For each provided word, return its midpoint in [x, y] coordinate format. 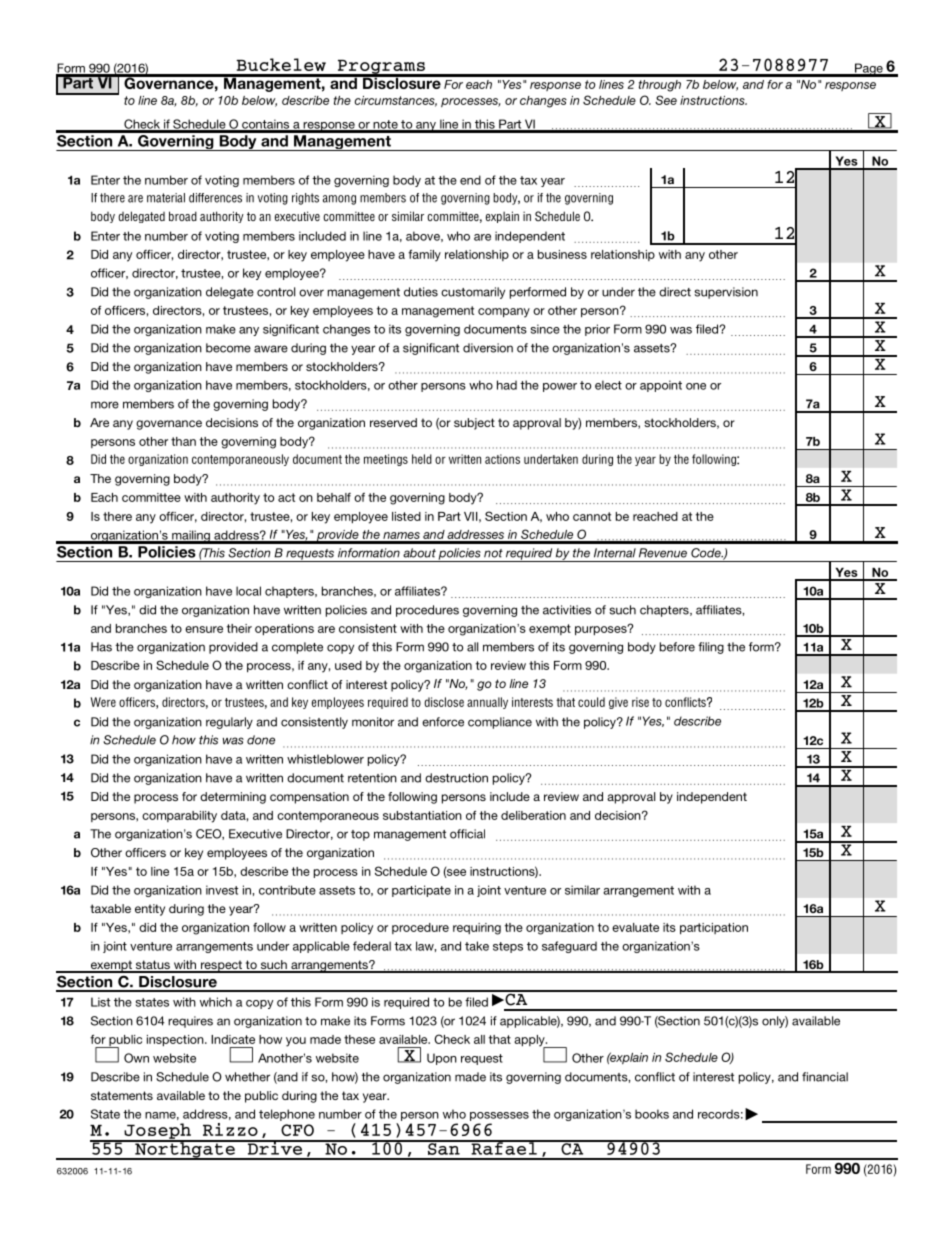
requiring [477, 929]
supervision [726, 293]
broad [183, 216]
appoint [661, 386]
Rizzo [230, 1129]
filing [711, 648]
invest [222, 890]
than [183, 441]
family [424, 255]
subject [474, 424]
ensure [204, 629]
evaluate [635, 927]
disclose [444, 702]
